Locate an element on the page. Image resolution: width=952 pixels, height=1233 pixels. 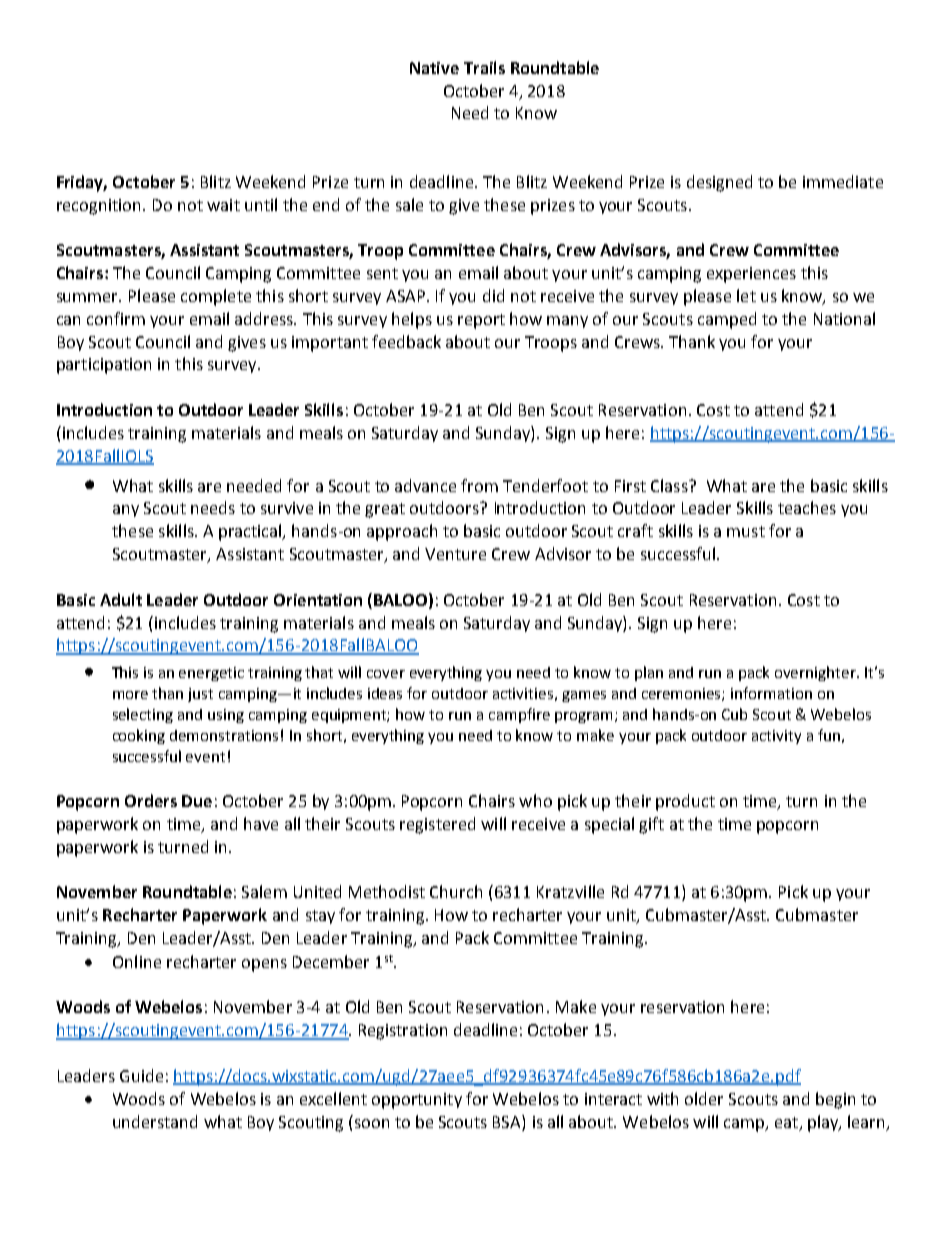
wait is located at coordinates (223, 205).
